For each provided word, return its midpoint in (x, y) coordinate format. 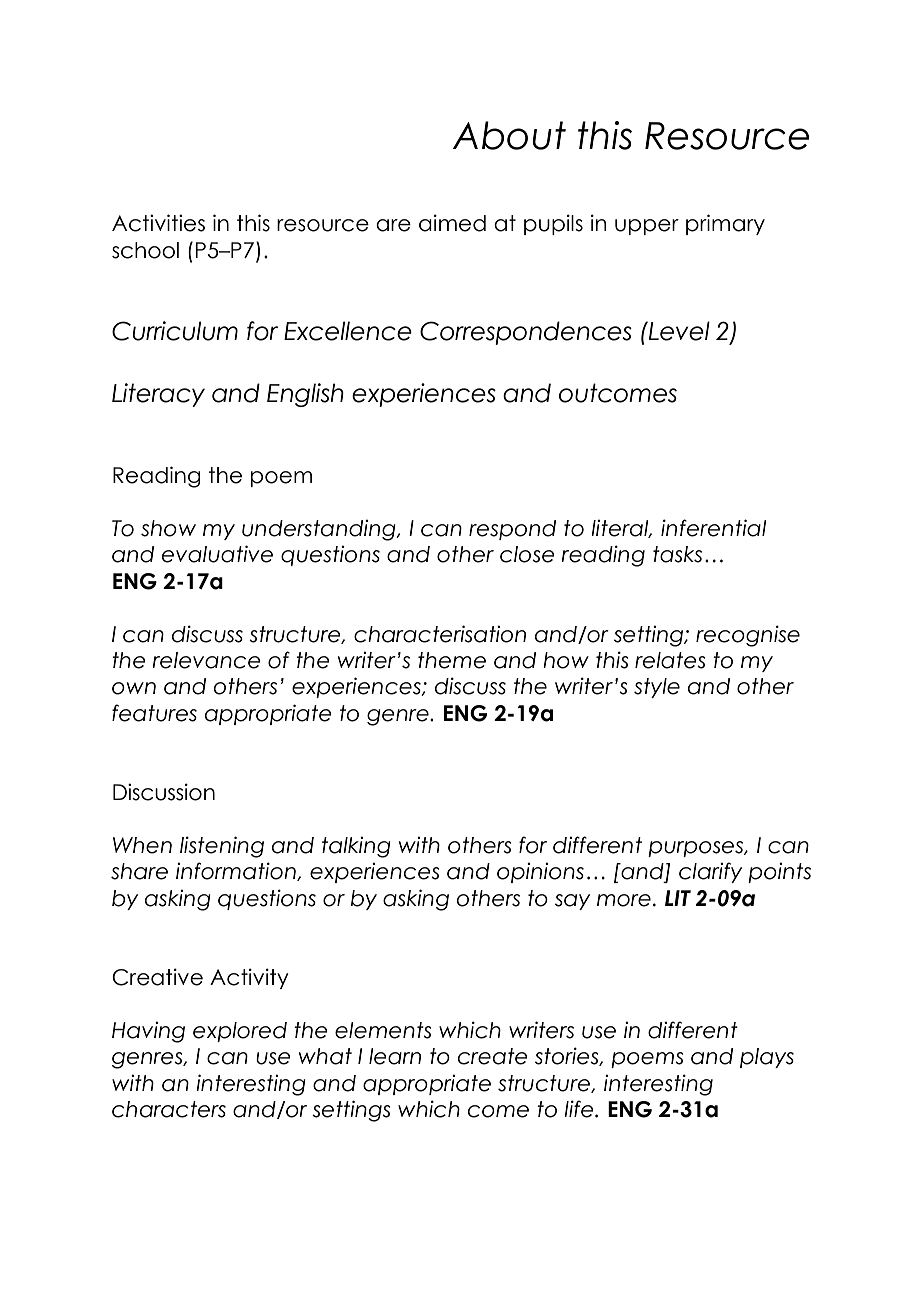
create (493, 1056)
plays (767, 1058)
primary (725, 224)
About (509, 135)
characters (169, 1109)
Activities (158, 223)
